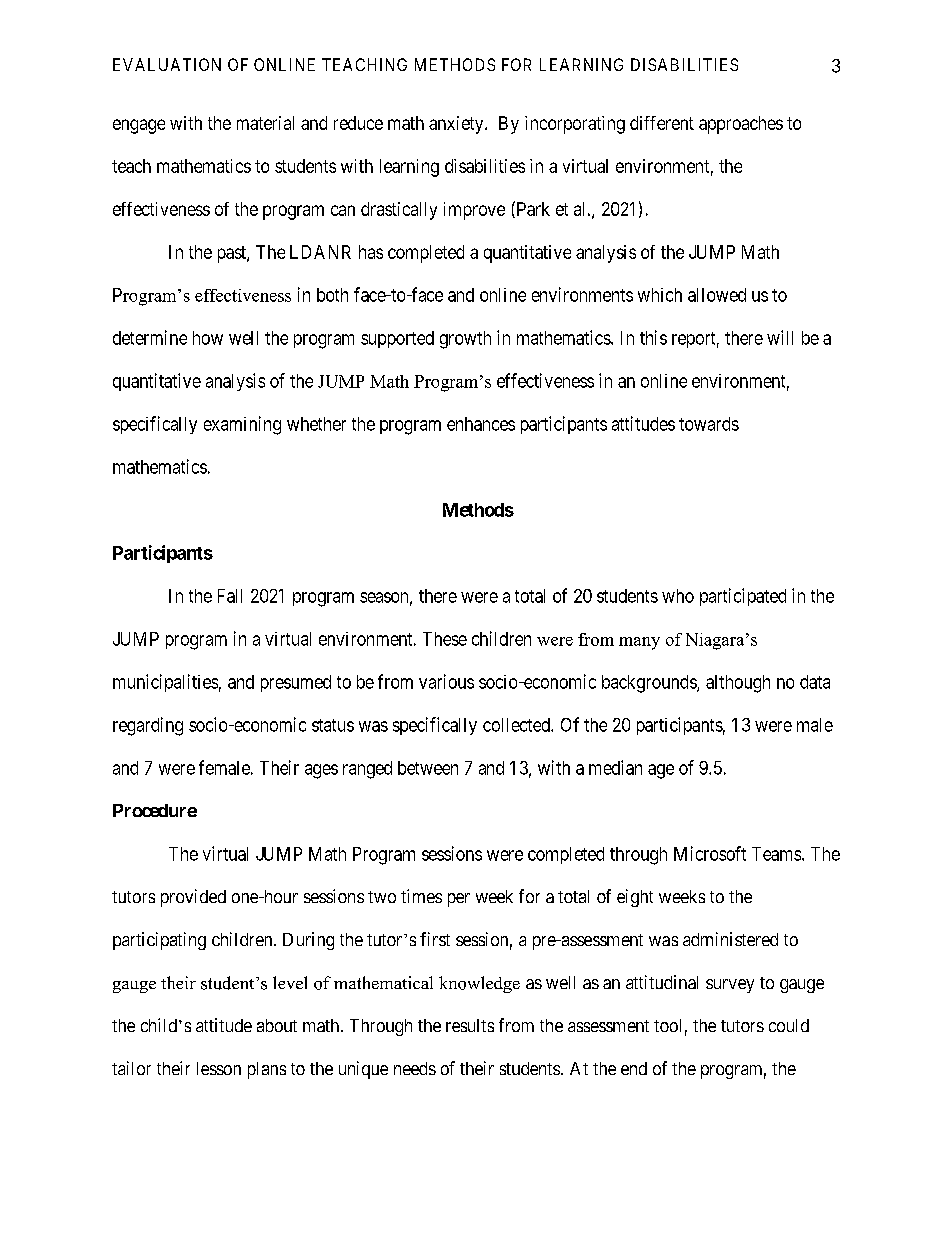 This page has width=952, height=1233. I want to click on although, so click(738, 684).
